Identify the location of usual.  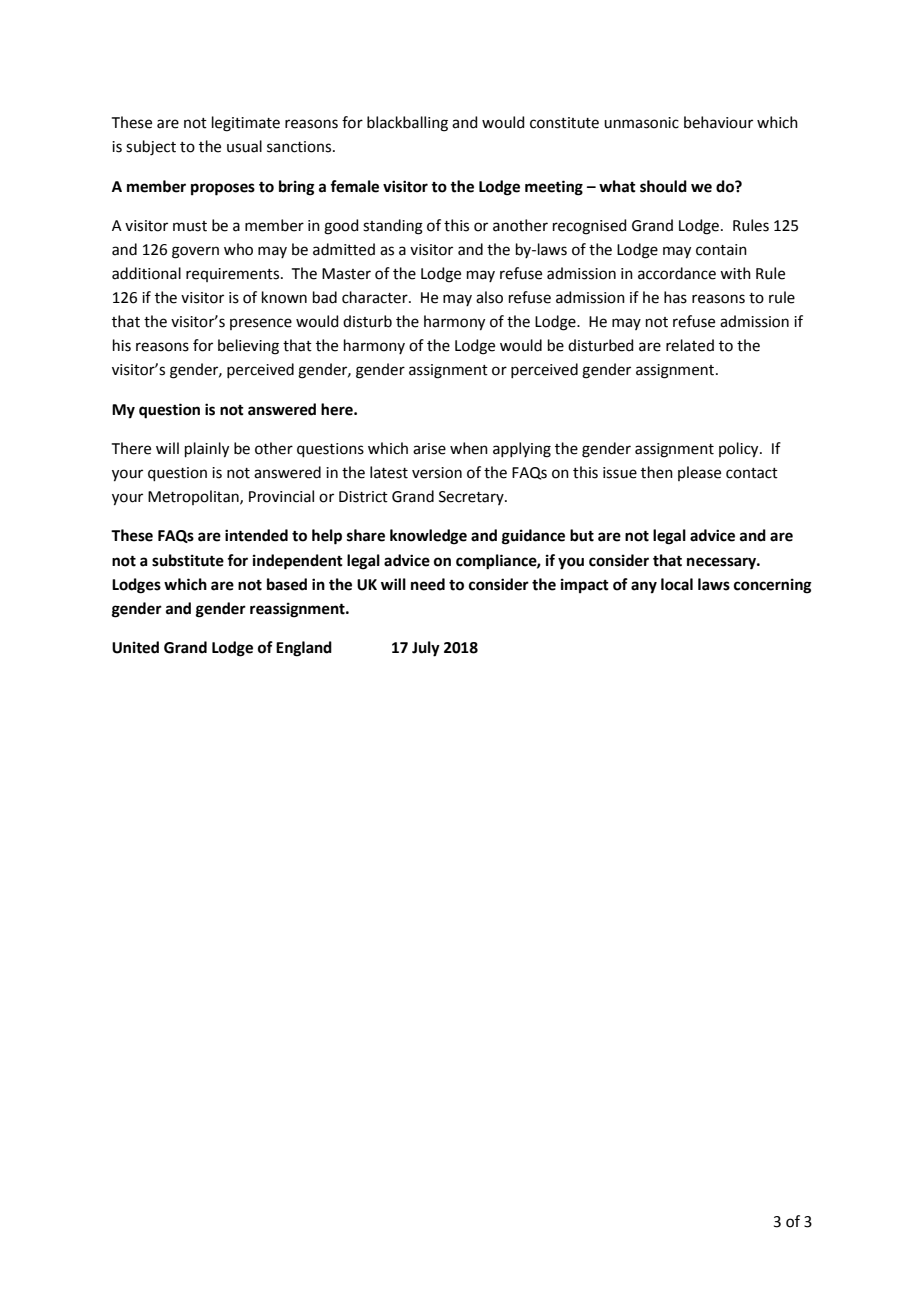
(244, 146).
